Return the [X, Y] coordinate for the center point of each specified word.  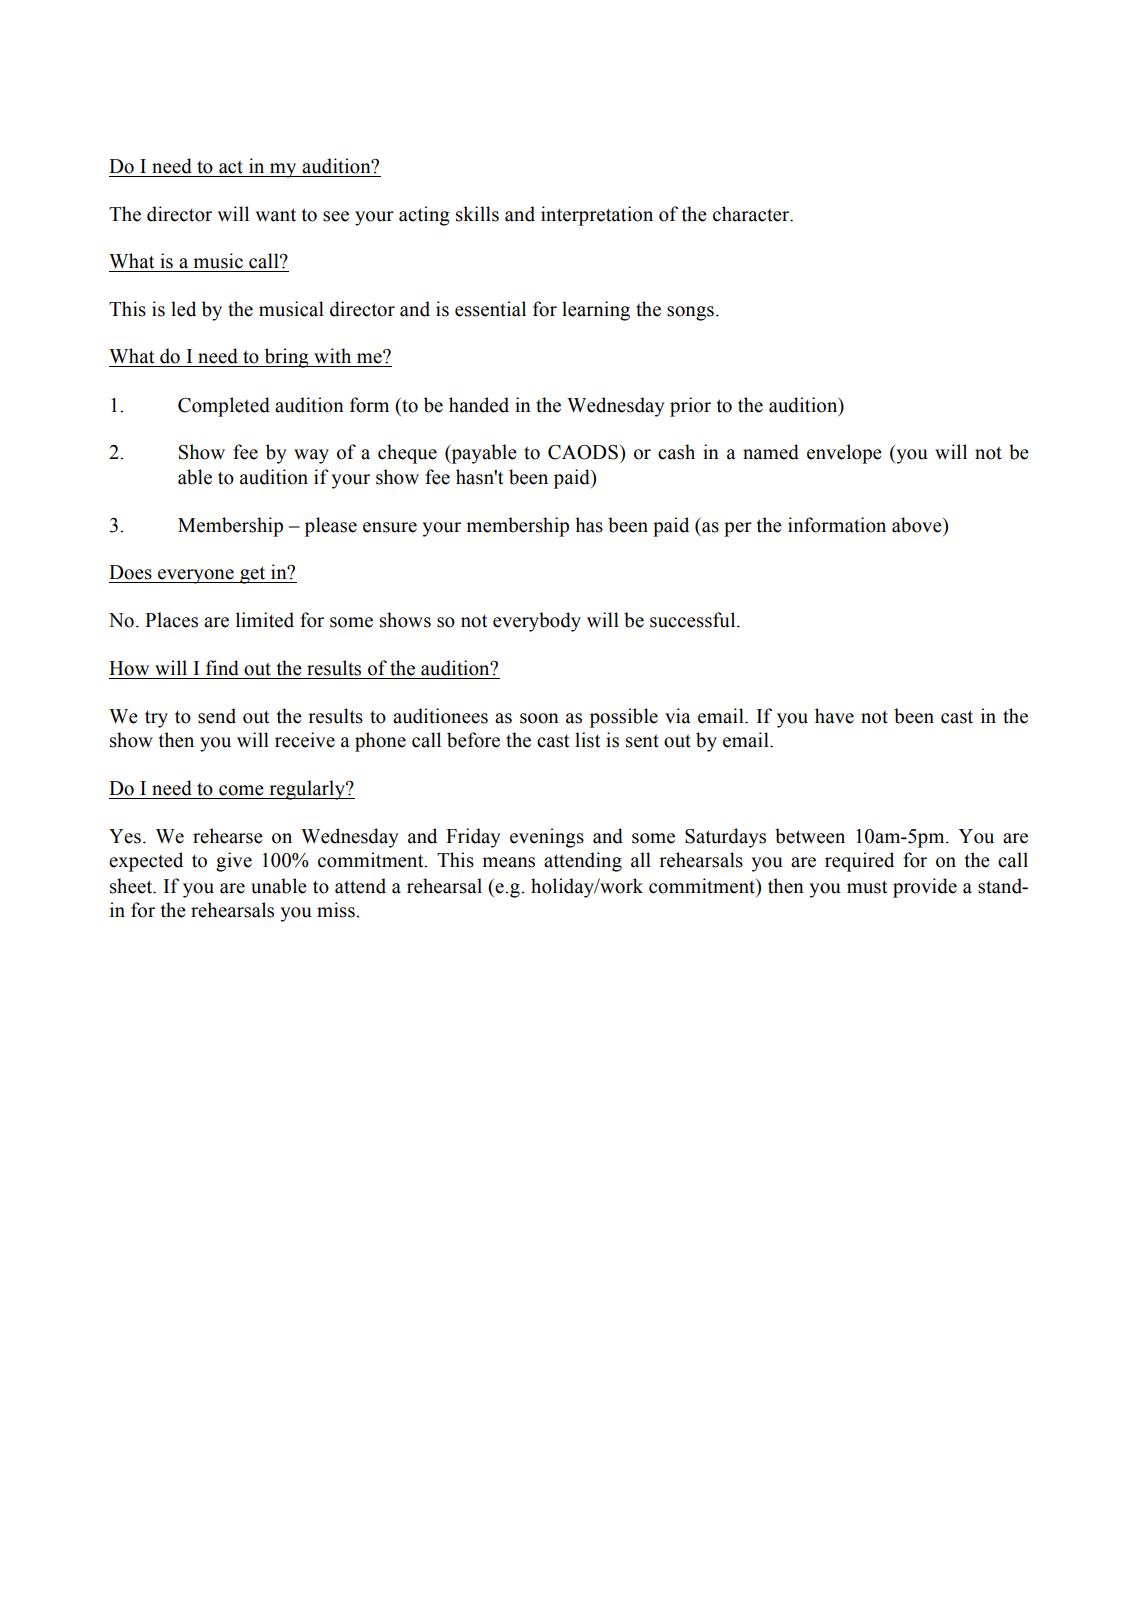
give [234, 862]
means [508, 862]
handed [479, 405]
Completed [224, 407]
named [771, 452]
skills [477, 214]
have [834, 716]
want [275, 215]
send [217, 716]
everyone [196, 576]
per [738, 529]
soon [539, 718]
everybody [537, 622]
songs [690, 313]
